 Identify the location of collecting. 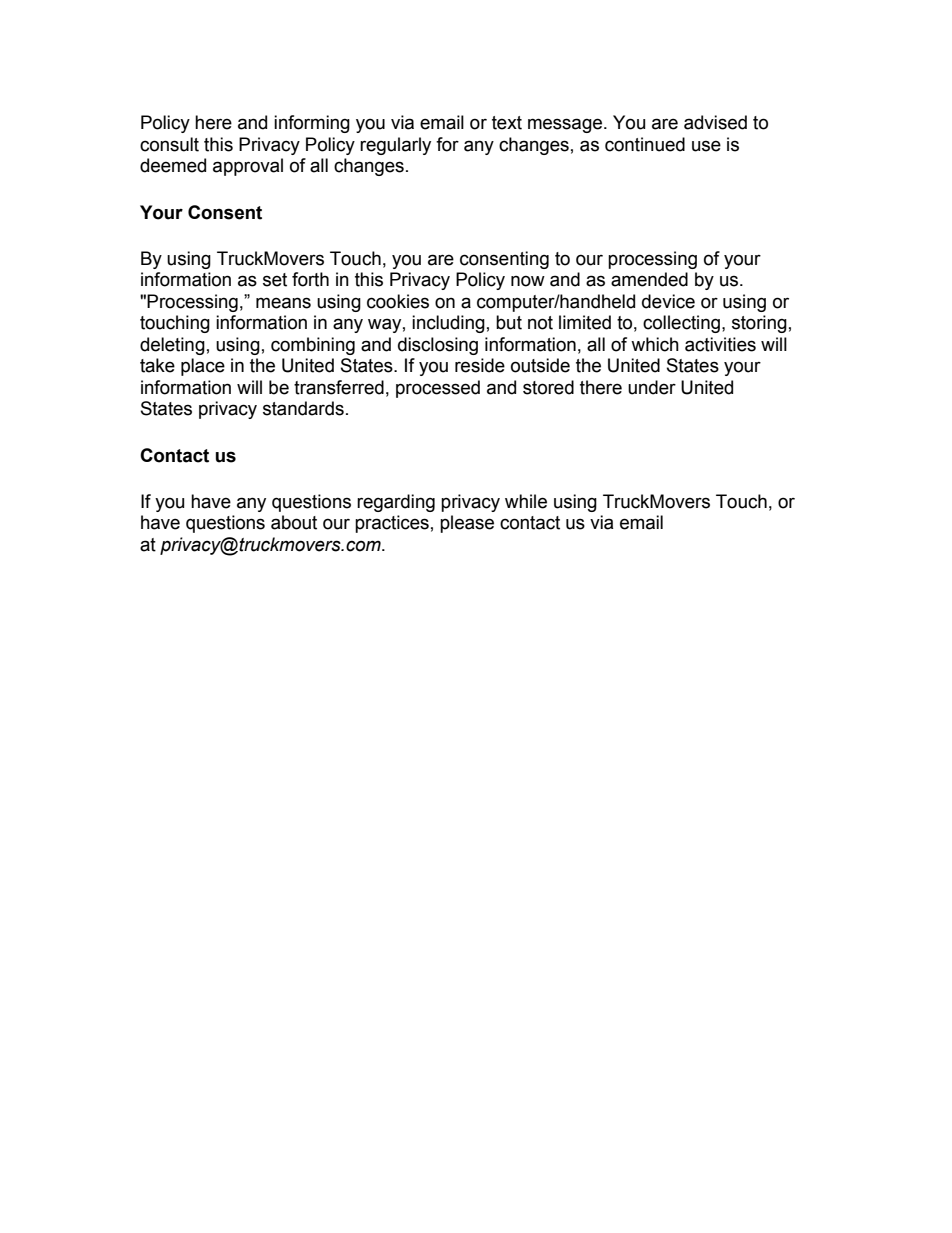
(681, 324).
